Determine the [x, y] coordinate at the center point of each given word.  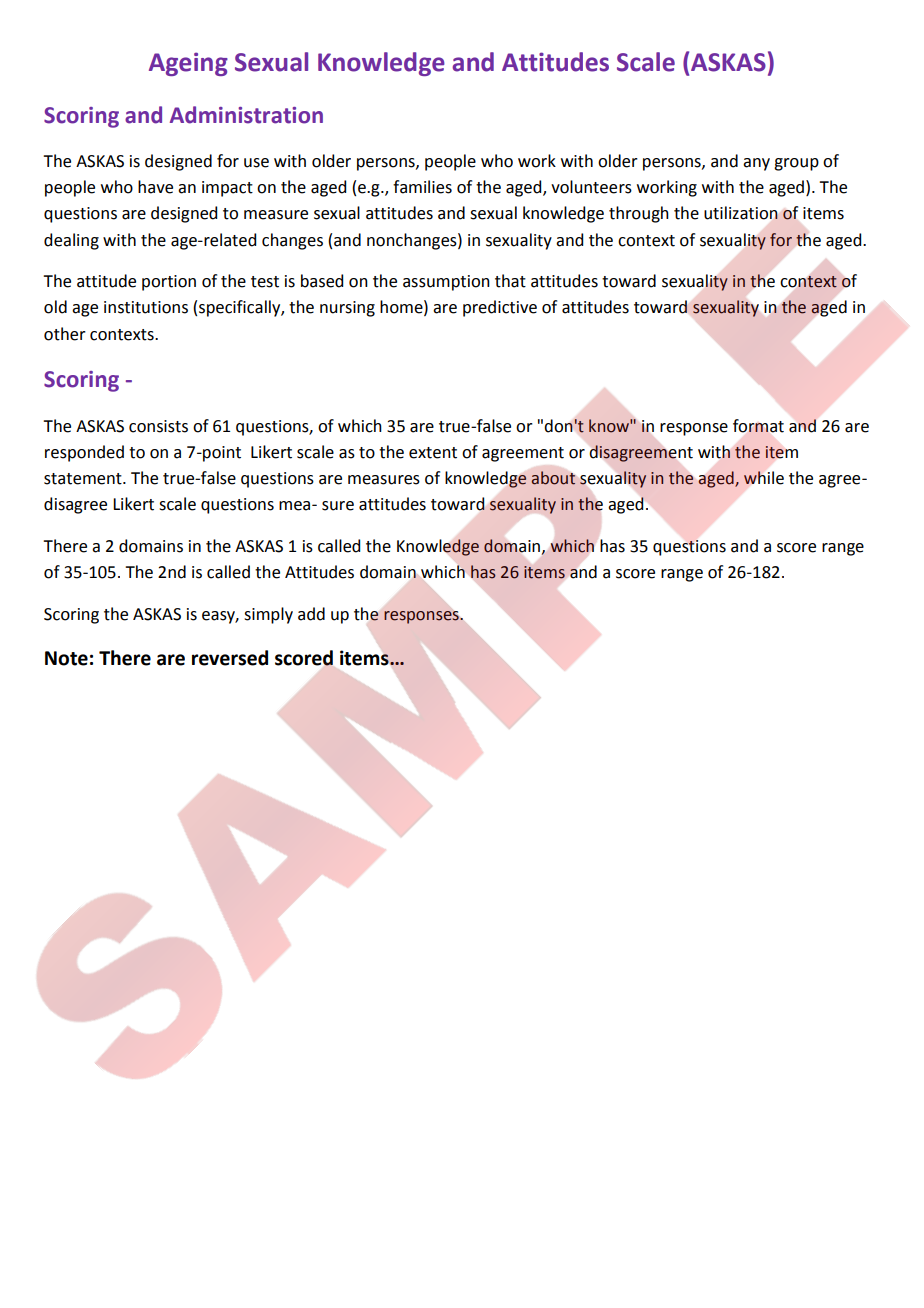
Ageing [188, 64]
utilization [741, 213]
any [756, 164]
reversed [230, 658]
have [155, 187]
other [65, 334]
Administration [246, 115]
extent [433, 453]
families [422, 187]
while [764, 478]
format [758, 426]
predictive [500, 308]
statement [84, 479]
